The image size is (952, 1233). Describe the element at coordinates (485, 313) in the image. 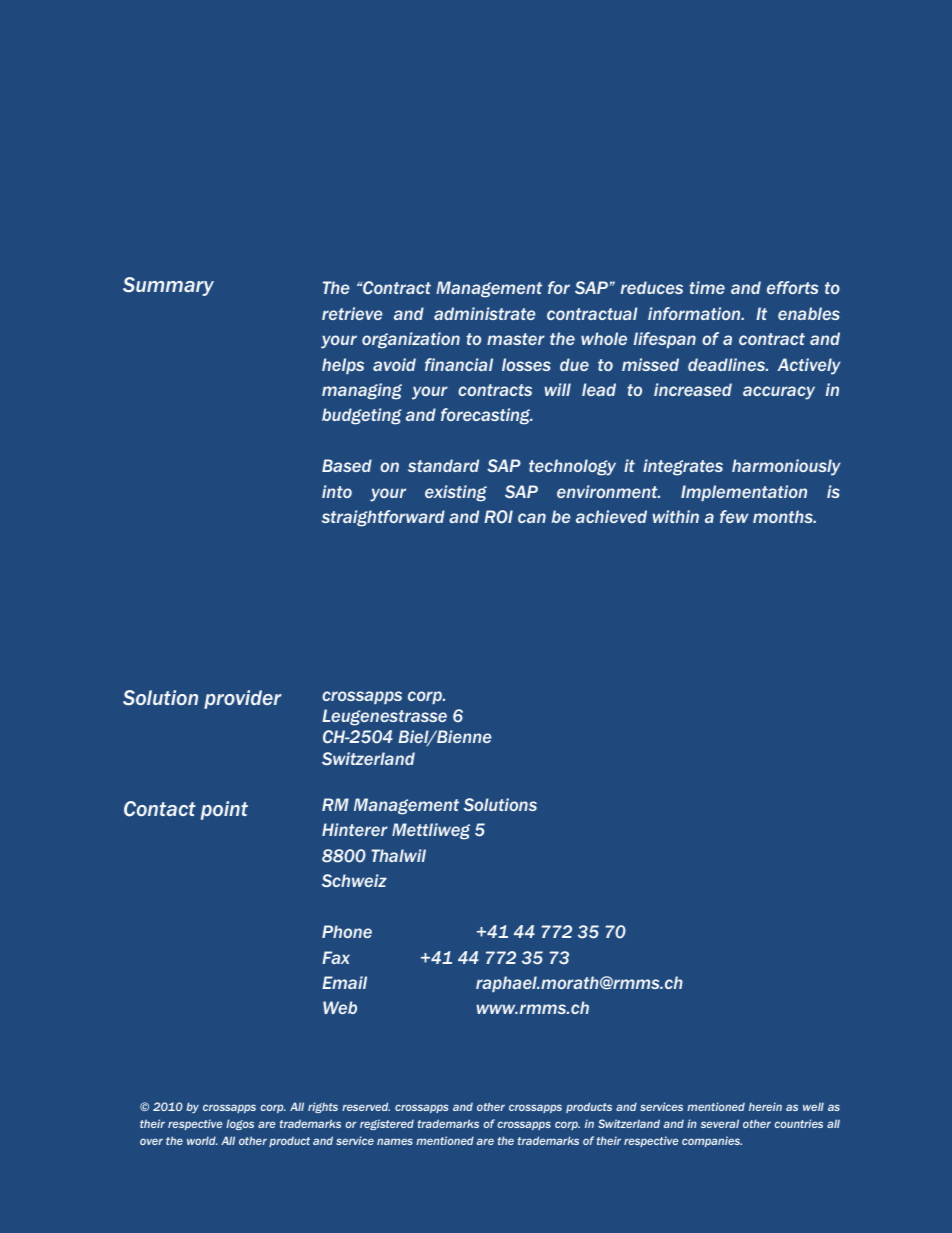

I see `administrate` at that location.
